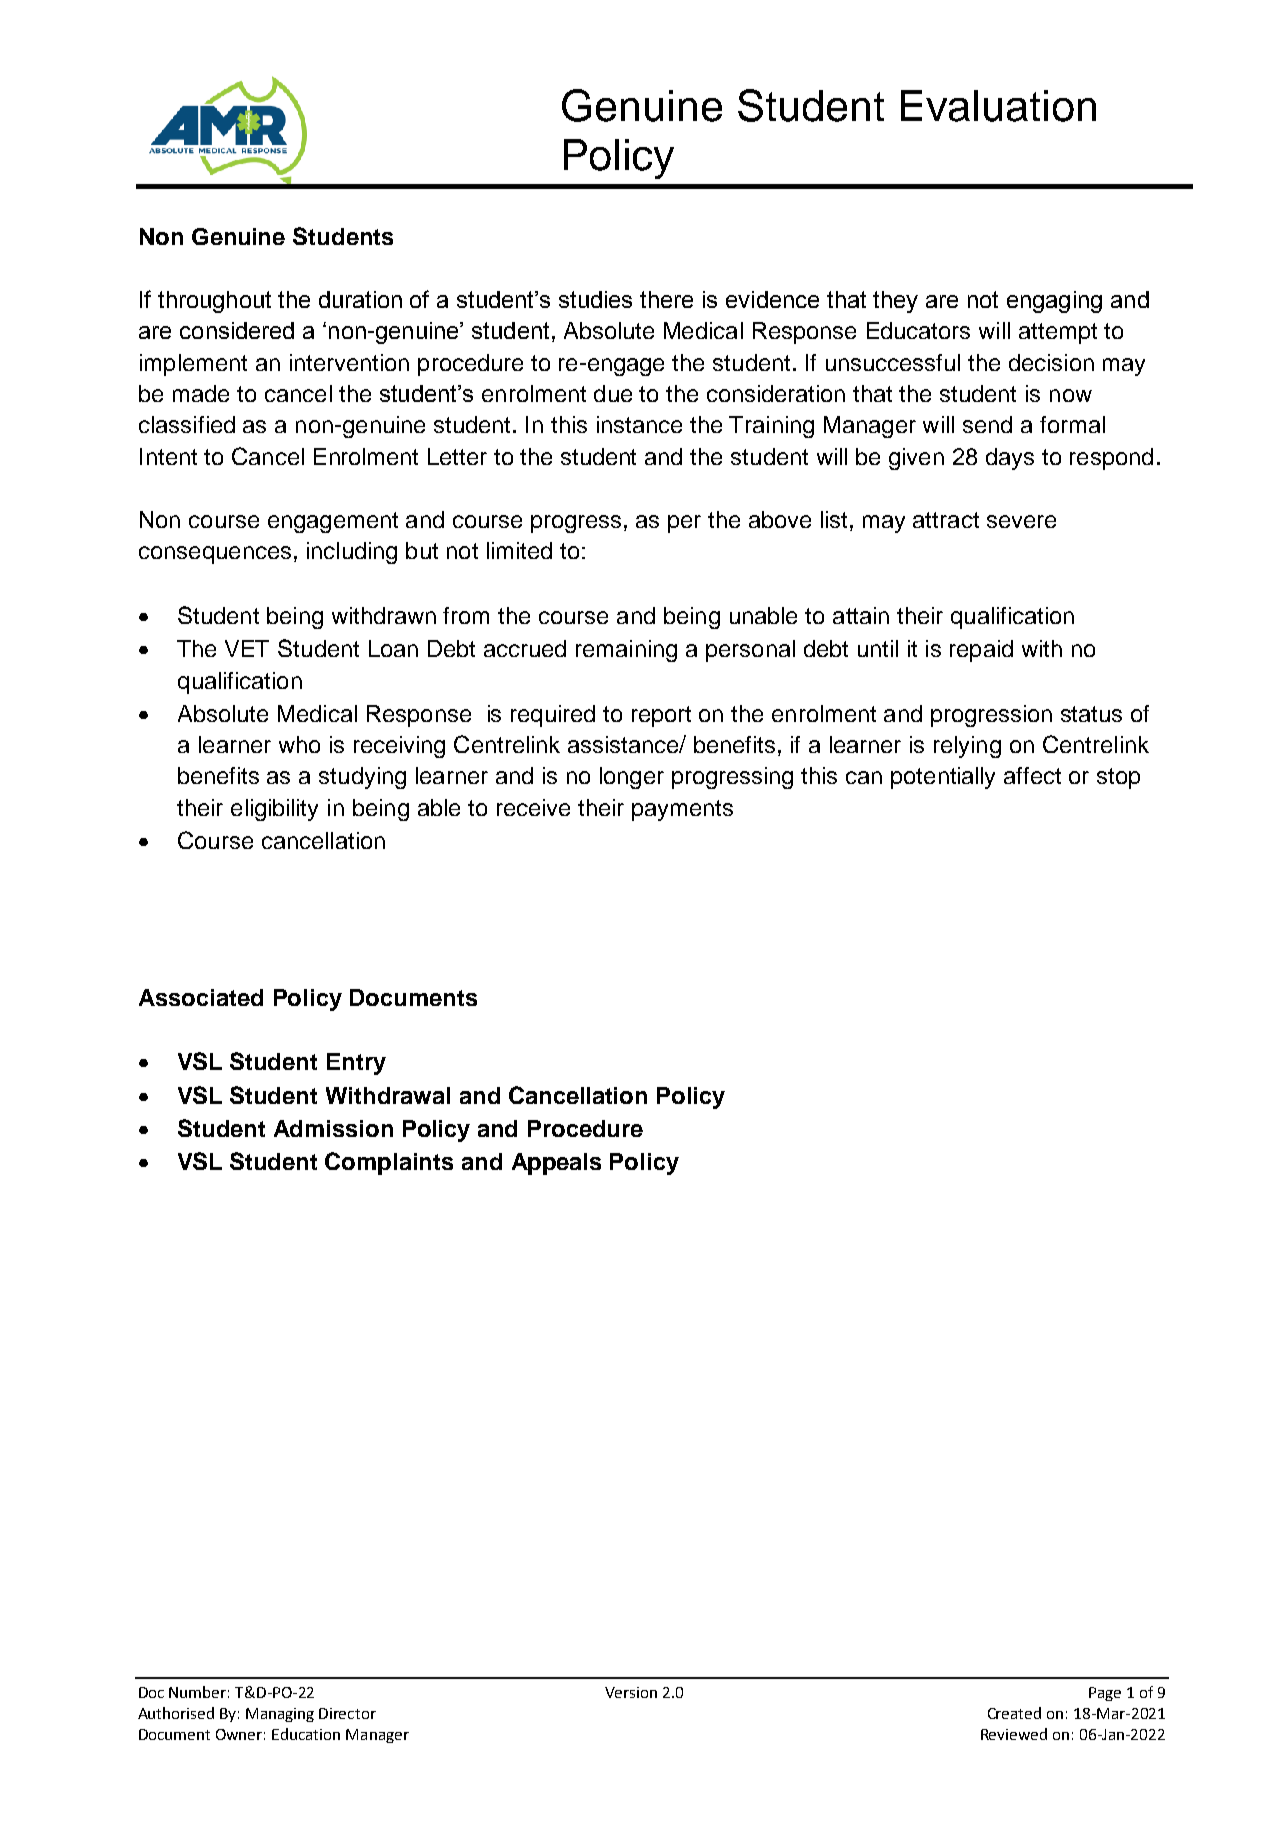 This screenshot has height=1821, width=1287. I want to click on limited, so click(519, 550).
